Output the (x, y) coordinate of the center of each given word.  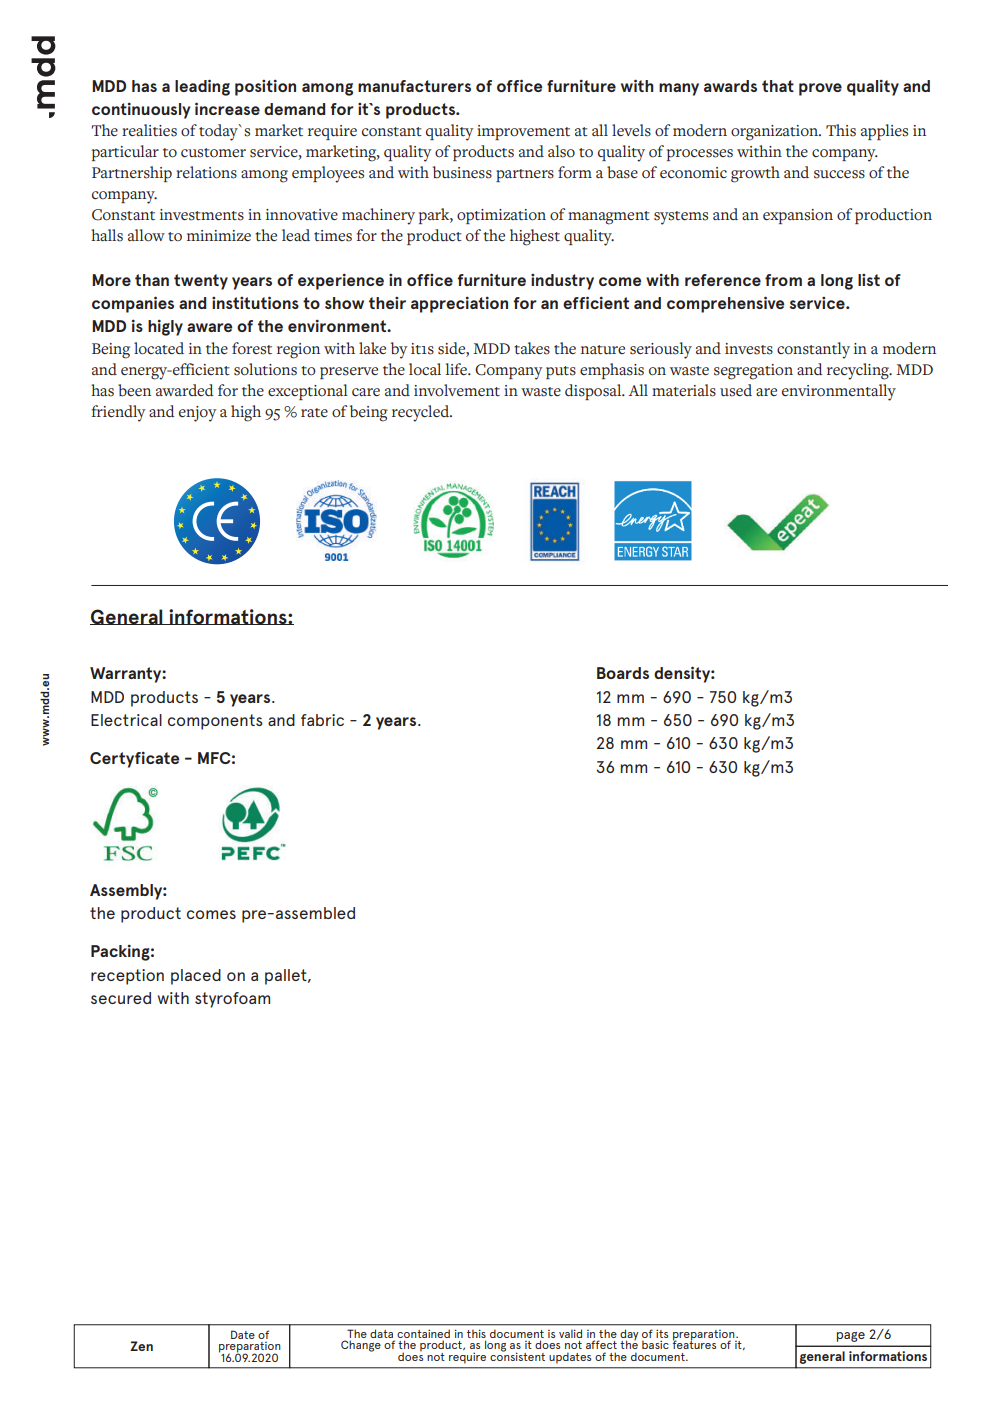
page (851, 1337)
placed (196, 977)
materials (684, 390)
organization (776, 133)
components (215, 722)
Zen (141, 1346)
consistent (517, 1355)
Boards (623, 673)
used (736, 390)
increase (227, 108)
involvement (457, 390)
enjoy (197, 414)
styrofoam (232, 1000)
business (462, 172)
